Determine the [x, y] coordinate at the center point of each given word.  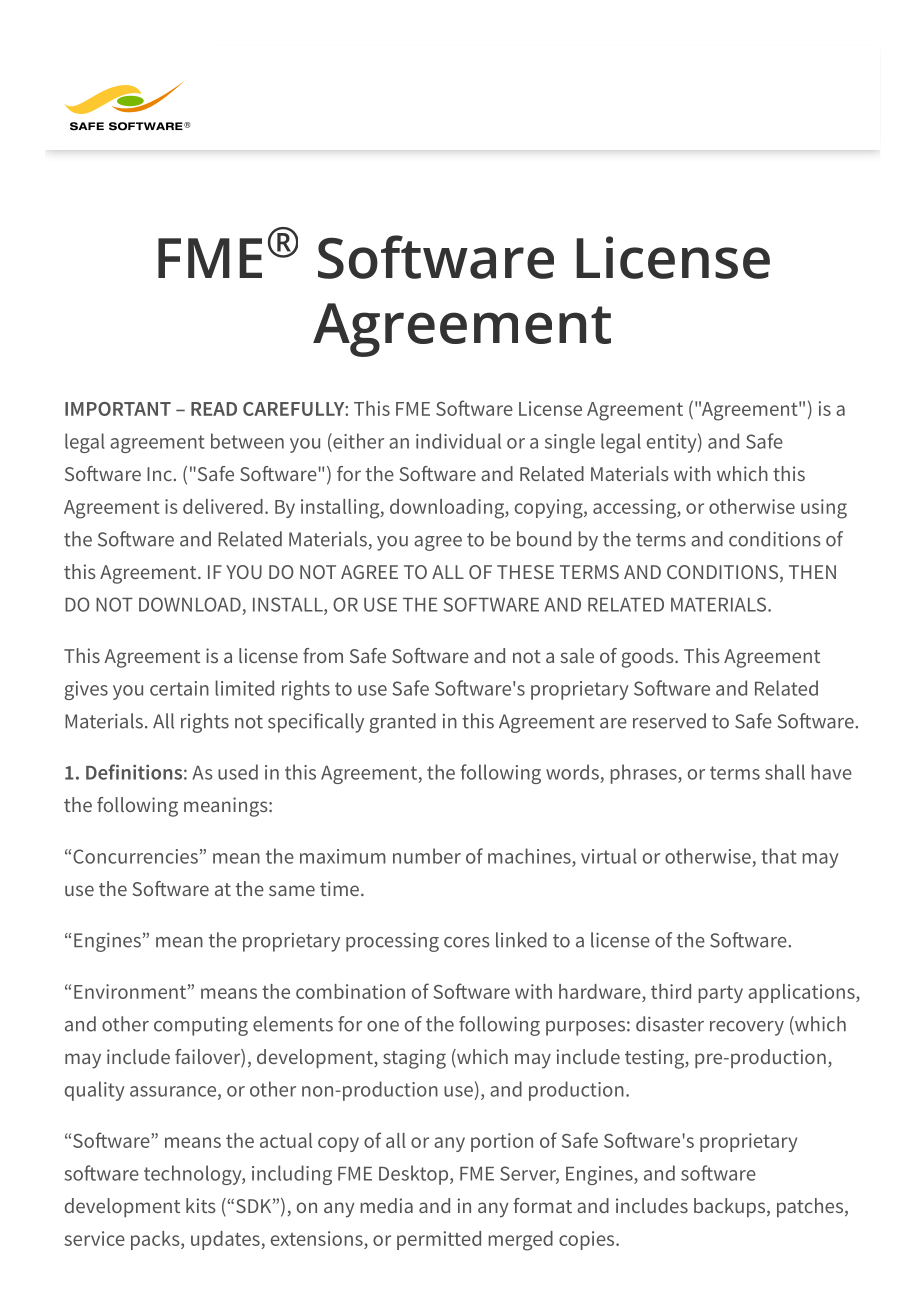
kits [201, 1205]
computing [201, 1026]
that [779, 856]
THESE [525, 572]
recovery [747, 1028]
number [427, 856]
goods [649, 658]
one [383, 1026]
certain [179, 688]
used [238, 772]
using [824, 509]
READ [214, 409]
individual [458, 441]
